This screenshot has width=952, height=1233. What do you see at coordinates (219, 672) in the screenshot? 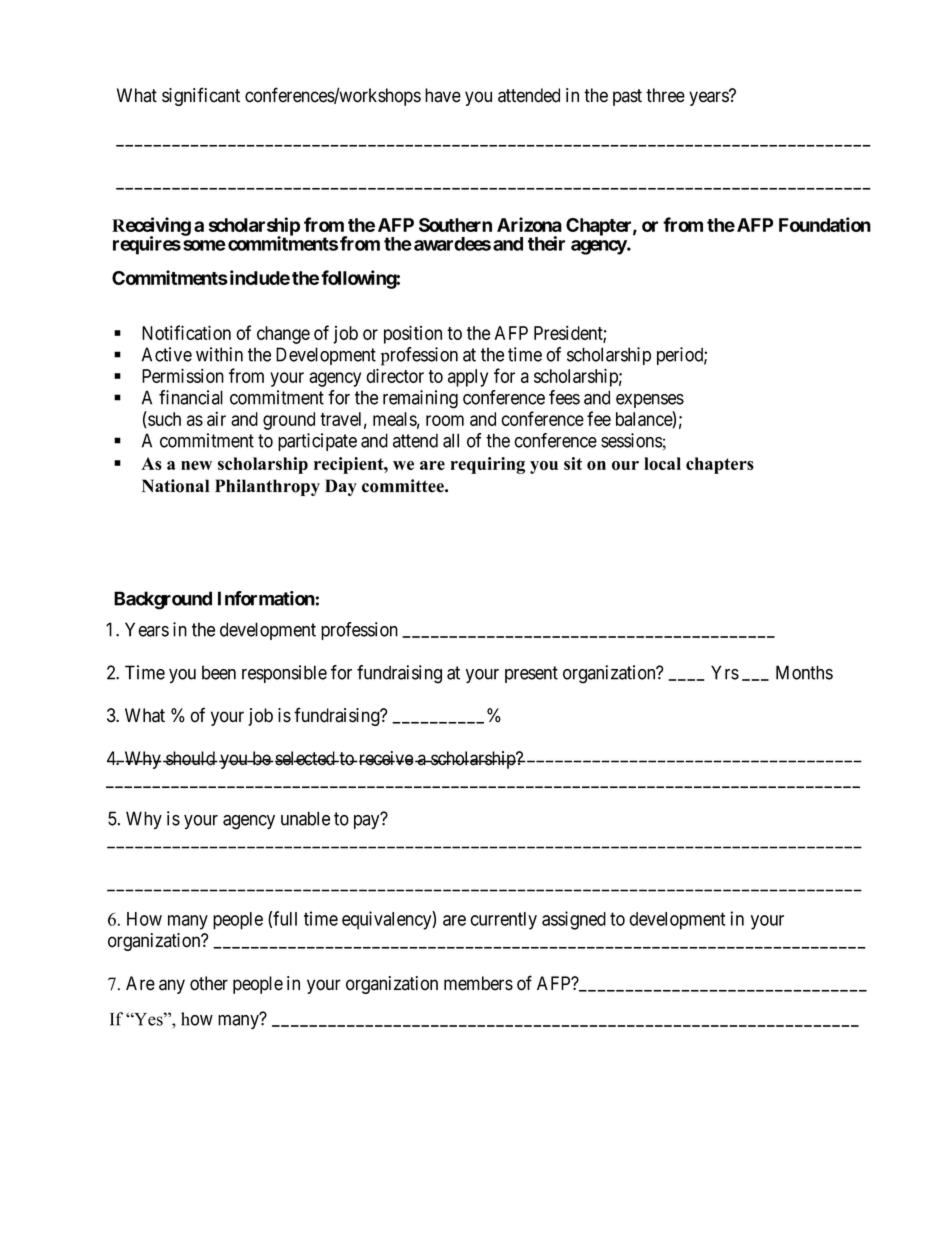
I see `been` at bounding box center [219, 672].
